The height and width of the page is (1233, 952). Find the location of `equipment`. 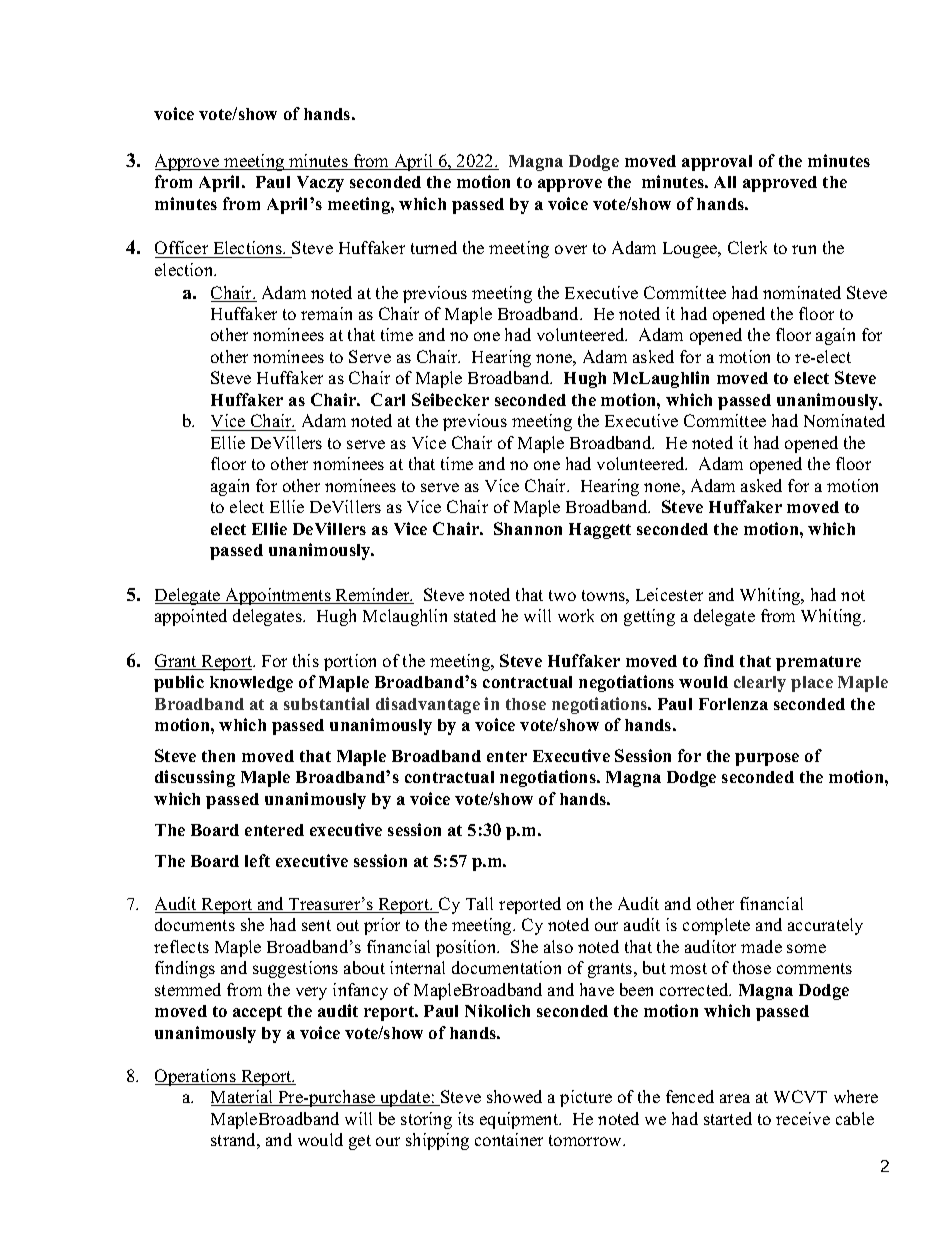

equipment is located at coordinates (520, 1120).
